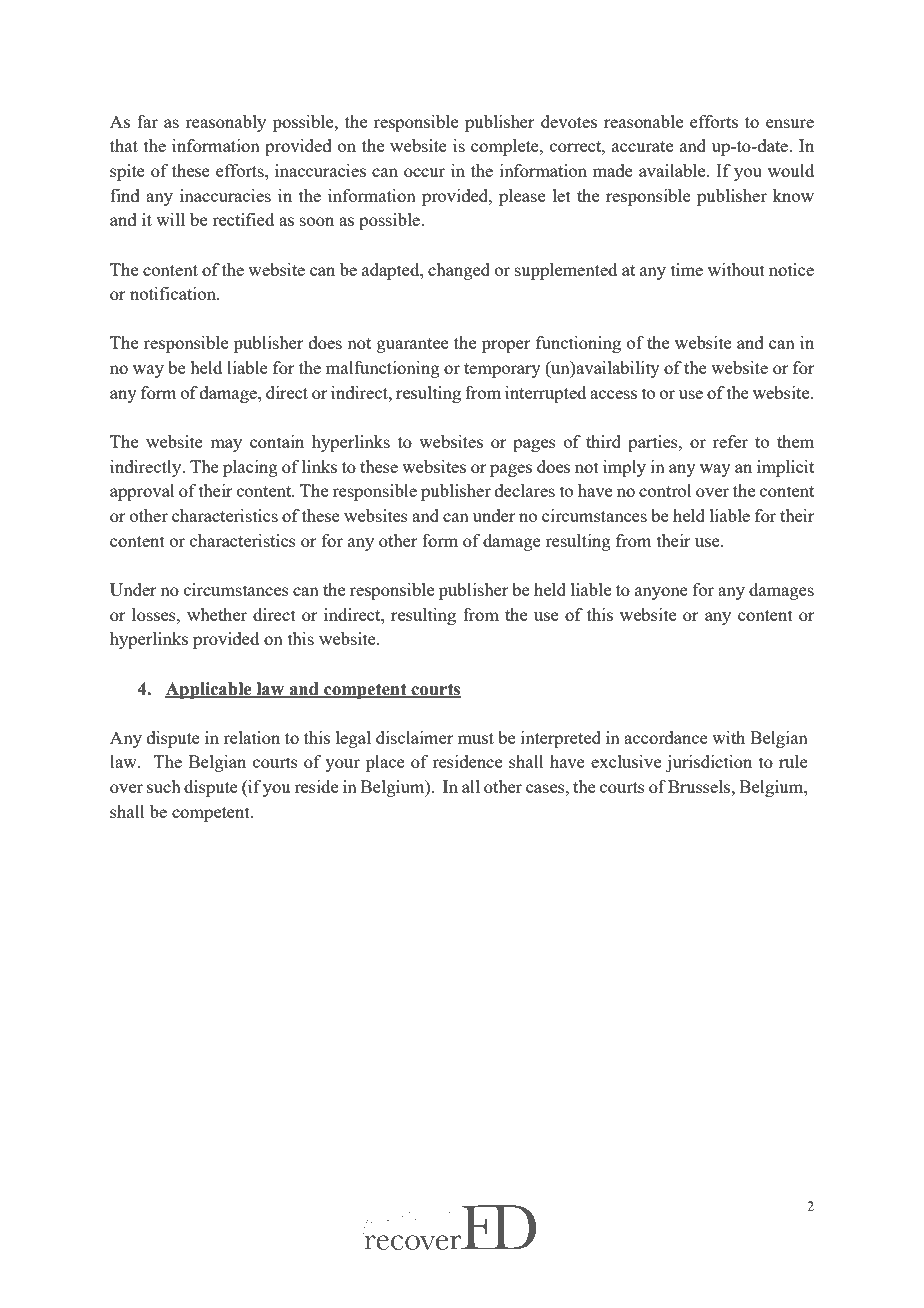  I want to click on control, so click(665, 490).
